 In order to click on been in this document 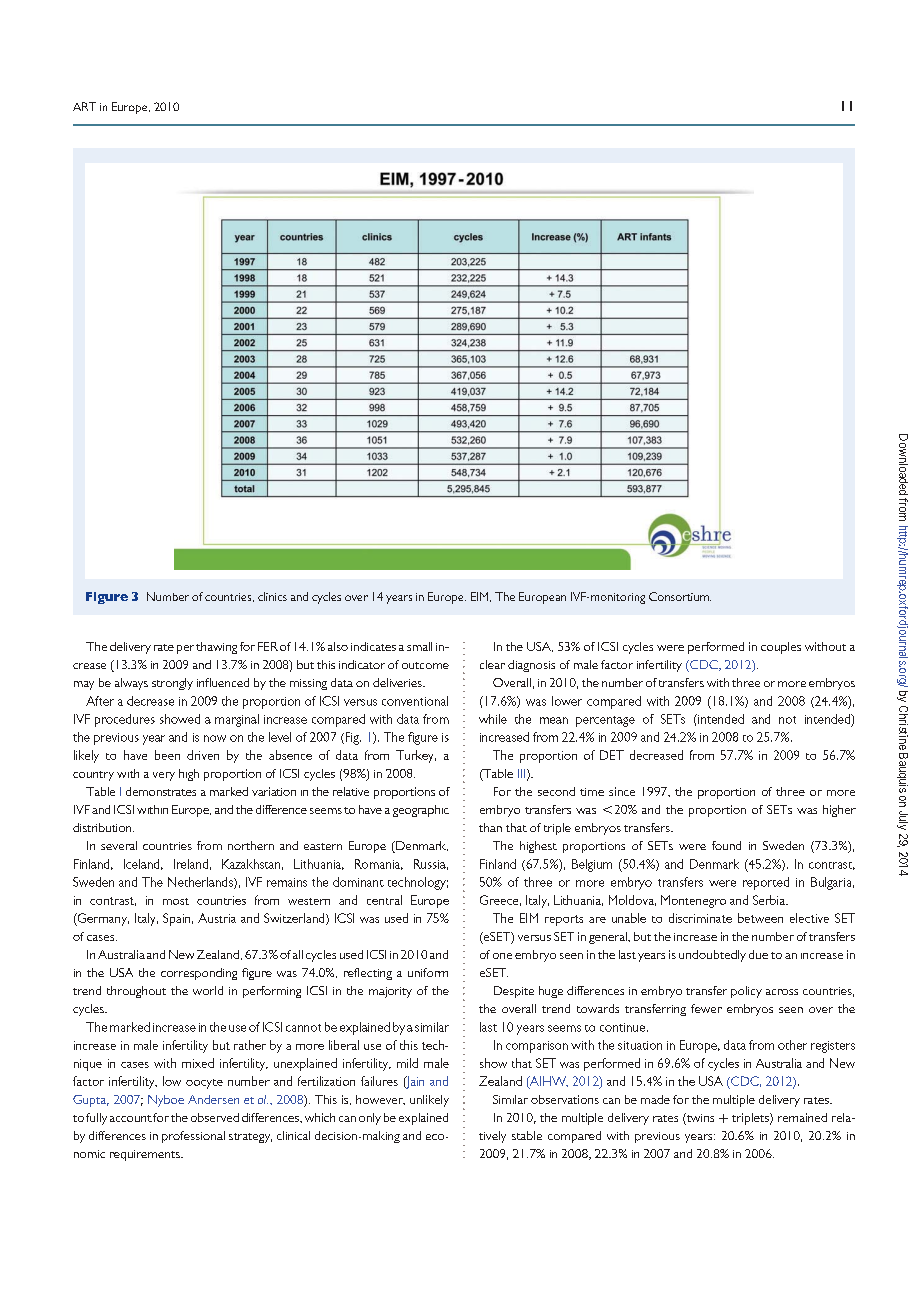, I will do `click(167, 755)`.
